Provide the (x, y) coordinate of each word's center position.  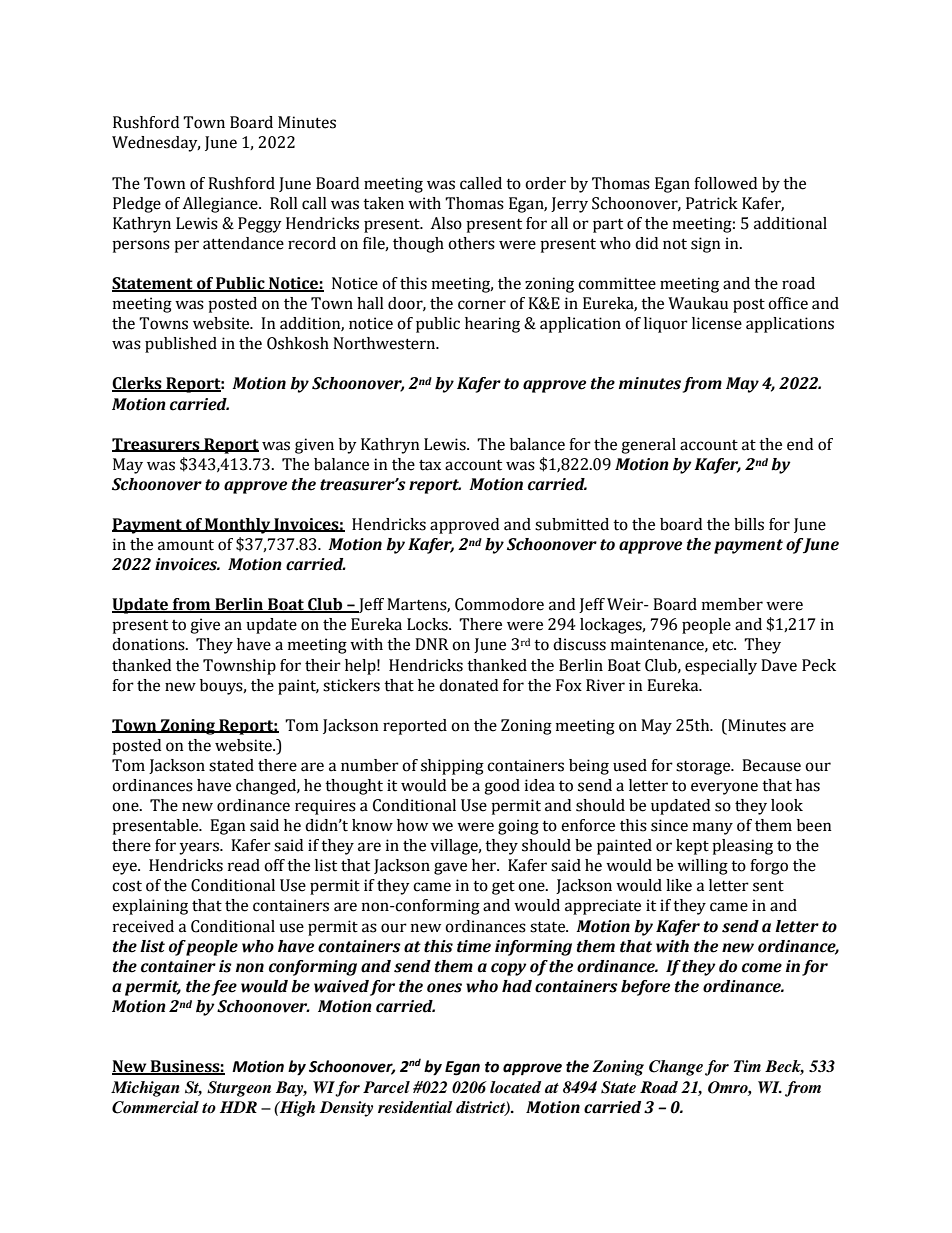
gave (450, 868)
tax (430, 465)
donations (149, 644)
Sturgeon (239, 1089)
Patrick (712, 203)
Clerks (138, 384)
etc (724, 645)
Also (446, 223)
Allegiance (221, 205)
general (648, 446)
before (645, 988)
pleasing (742, 847)
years (200, 848)
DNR (432, 644)
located (515, 1087)
